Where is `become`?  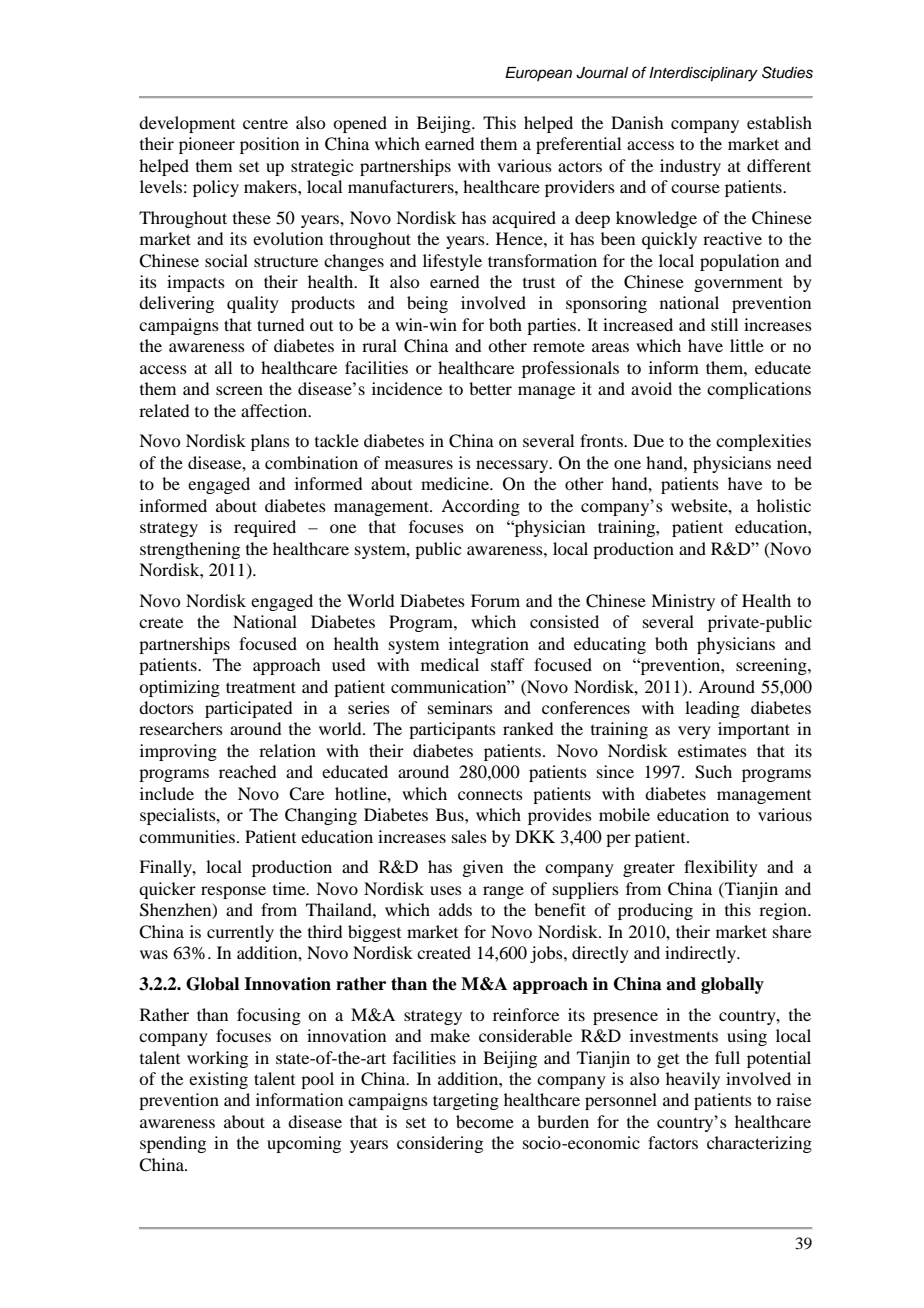 become is located at coordinates (485, 1121).
